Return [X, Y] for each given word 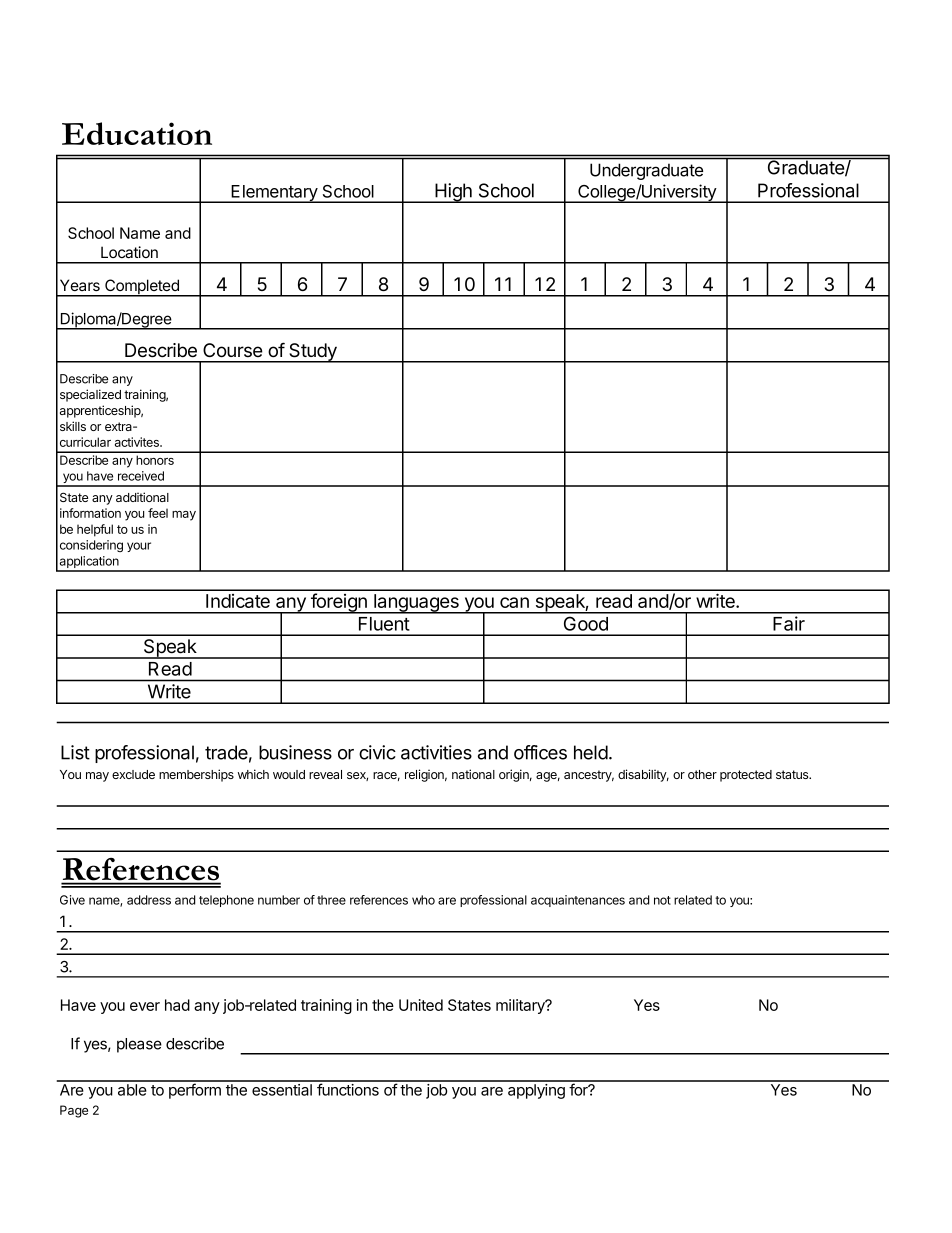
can [514, 602]
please [139, 1045]
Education [137, 133]
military [521, 1006]
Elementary [274, 194]
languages [416, 604]
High [453, 193]
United [421, 1005]
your [139, 547]
